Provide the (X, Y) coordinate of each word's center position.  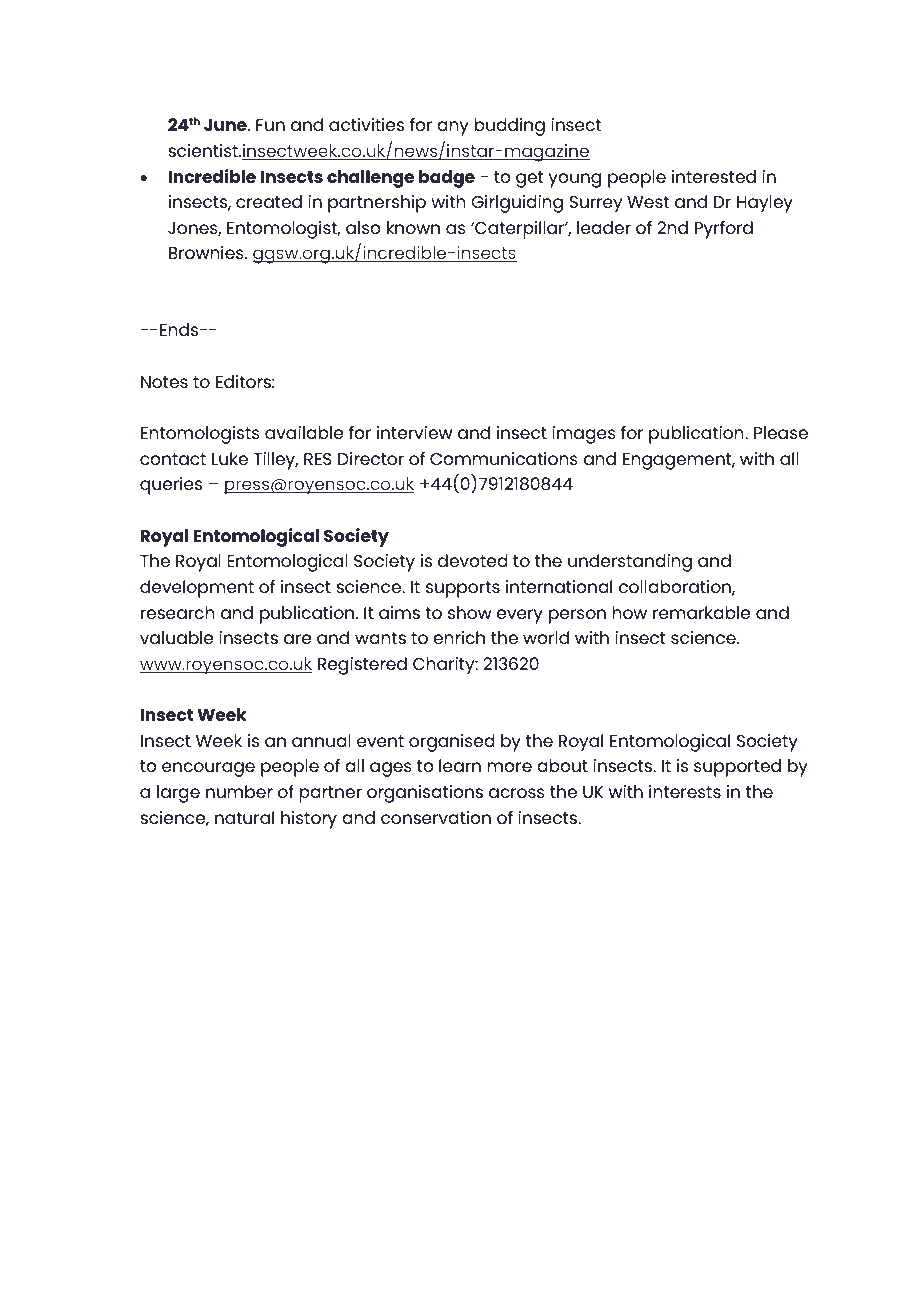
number (239, 791)
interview (414, 432)
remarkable (701, 612)
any (453, 128)
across (517, 793)
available (304, 432)
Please (781, 432)
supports (463, 589)
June (226, 125)
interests (685, 791)
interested (714, 176)
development (197, 589)
